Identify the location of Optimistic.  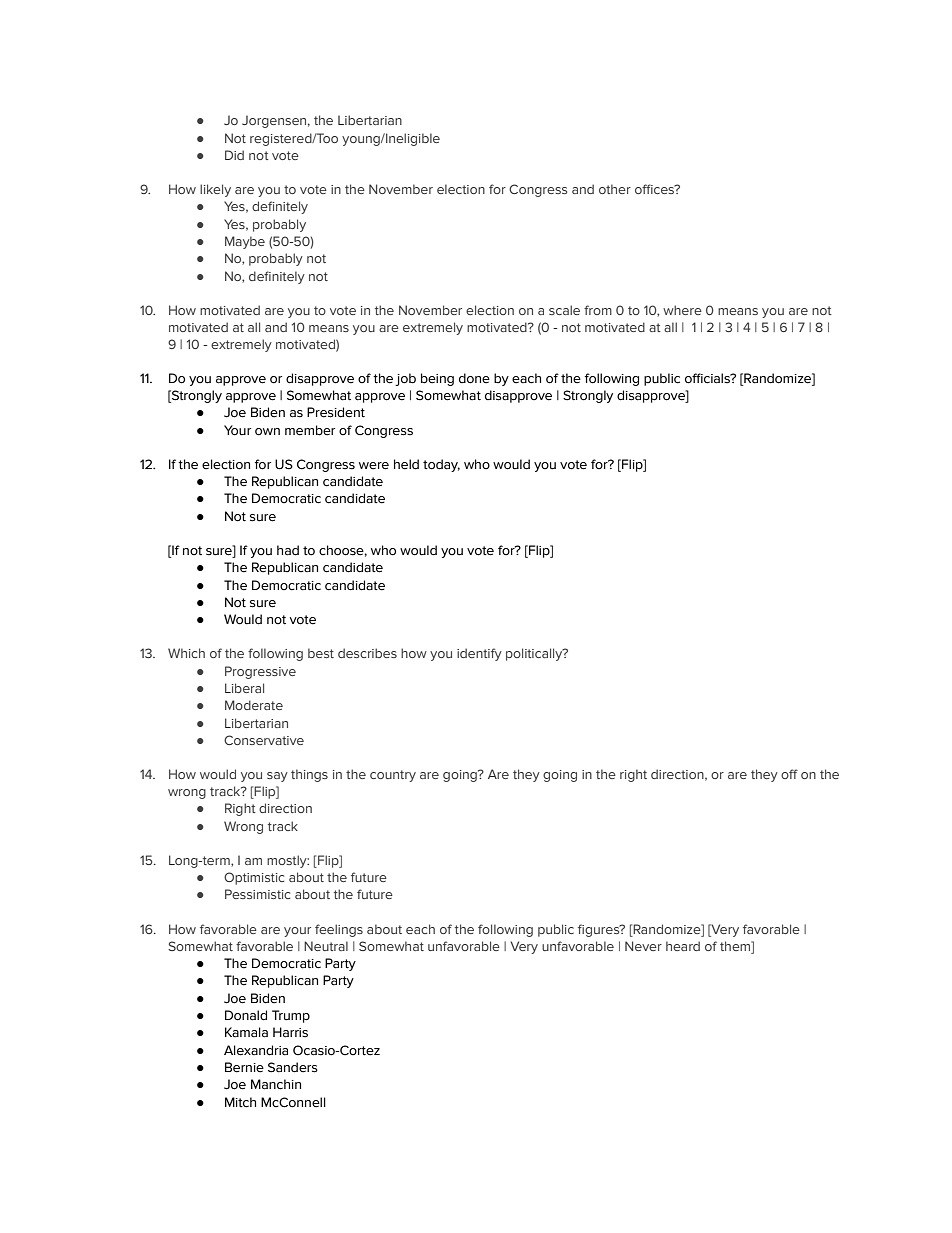
(254, 878).
